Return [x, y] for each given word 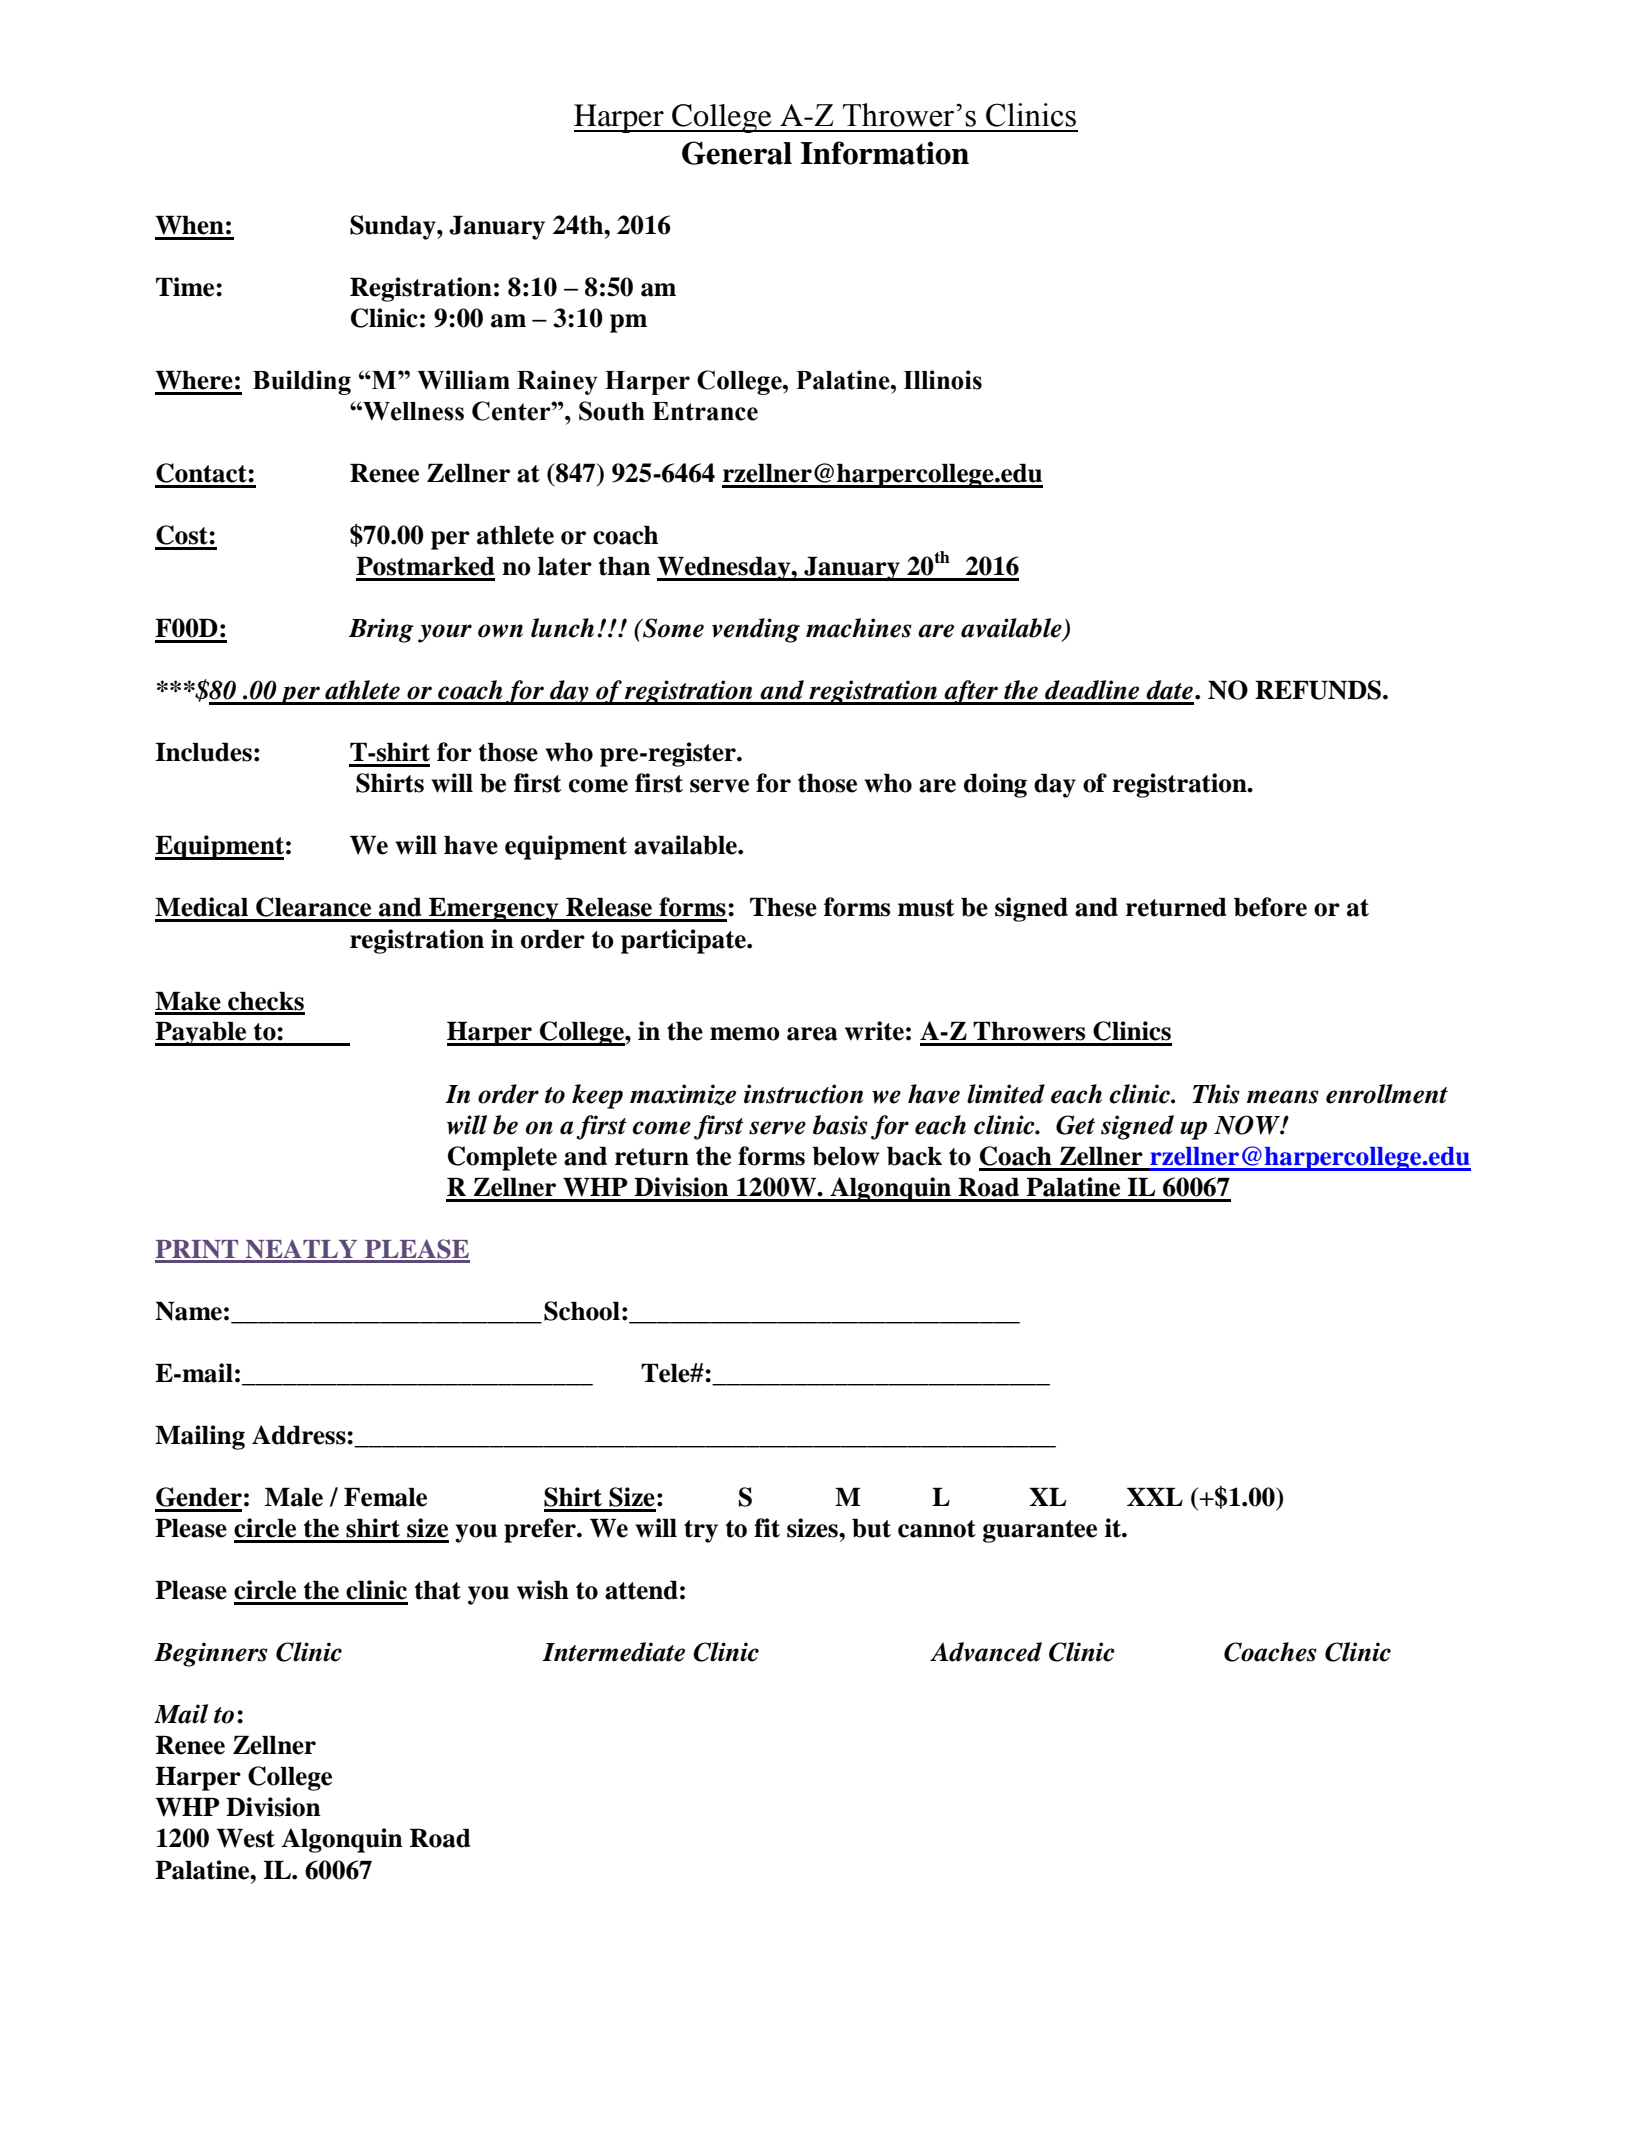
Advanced [986, 1652]
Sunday [394, 227]
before [1270, 907]
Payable [202, 1033]
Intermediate [613, 1652]
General [737, 153]
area [812, 1034]
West [245, 1838]
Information [885, 153]
